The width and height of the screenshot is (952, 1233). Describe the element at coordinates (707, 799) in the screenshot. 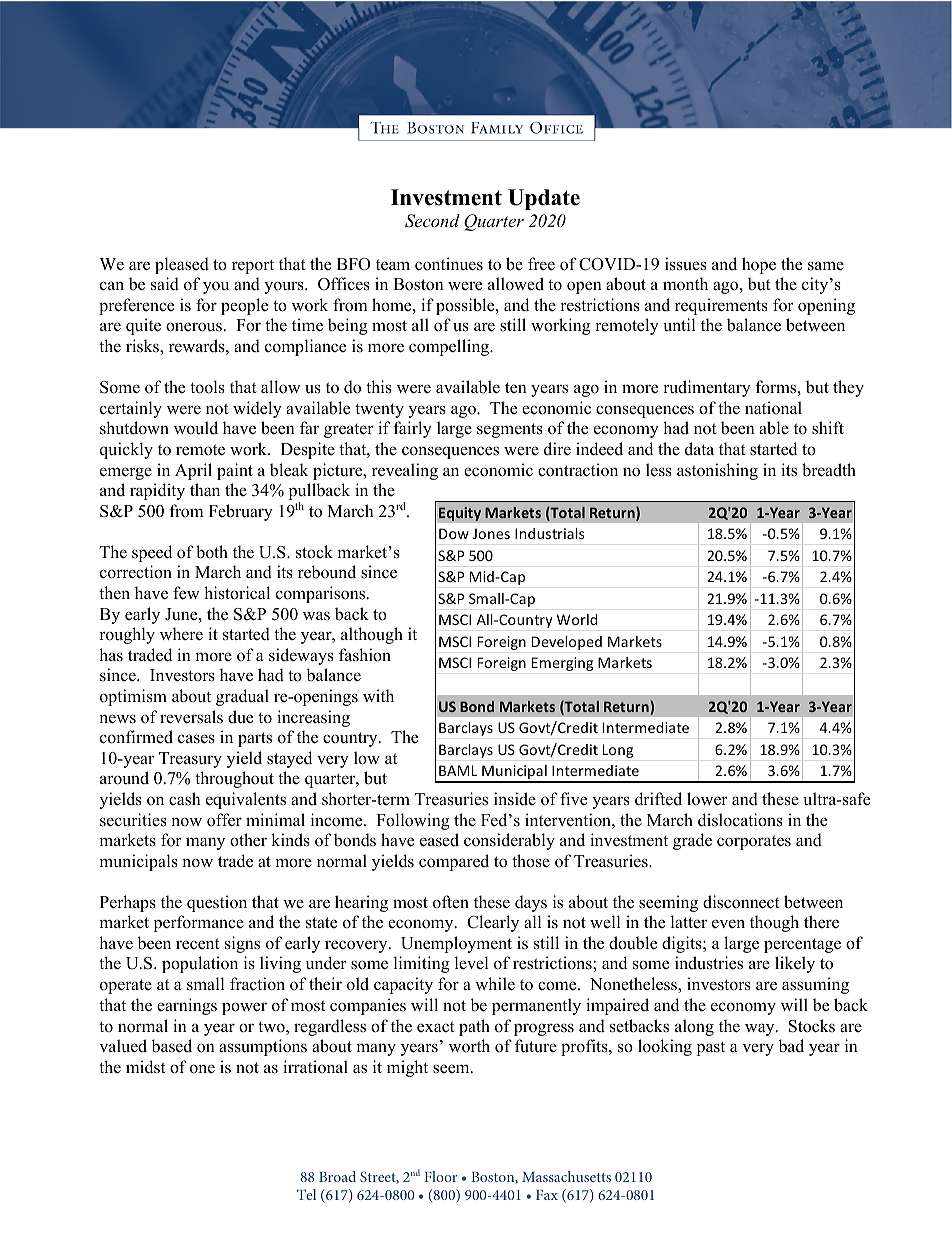

I see `lower` at that location.
